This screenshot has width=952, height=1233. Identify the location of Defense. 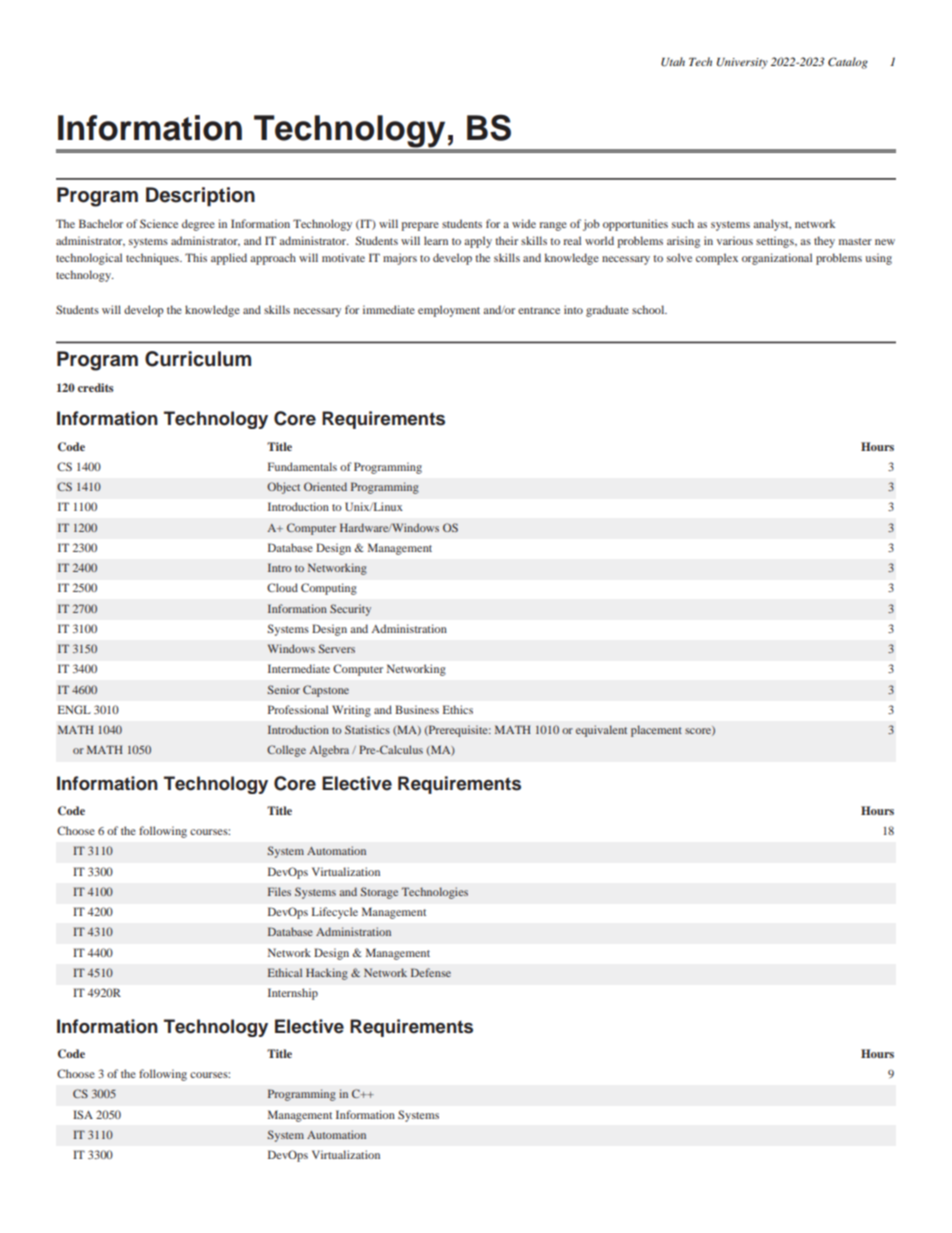
(431, 972).
